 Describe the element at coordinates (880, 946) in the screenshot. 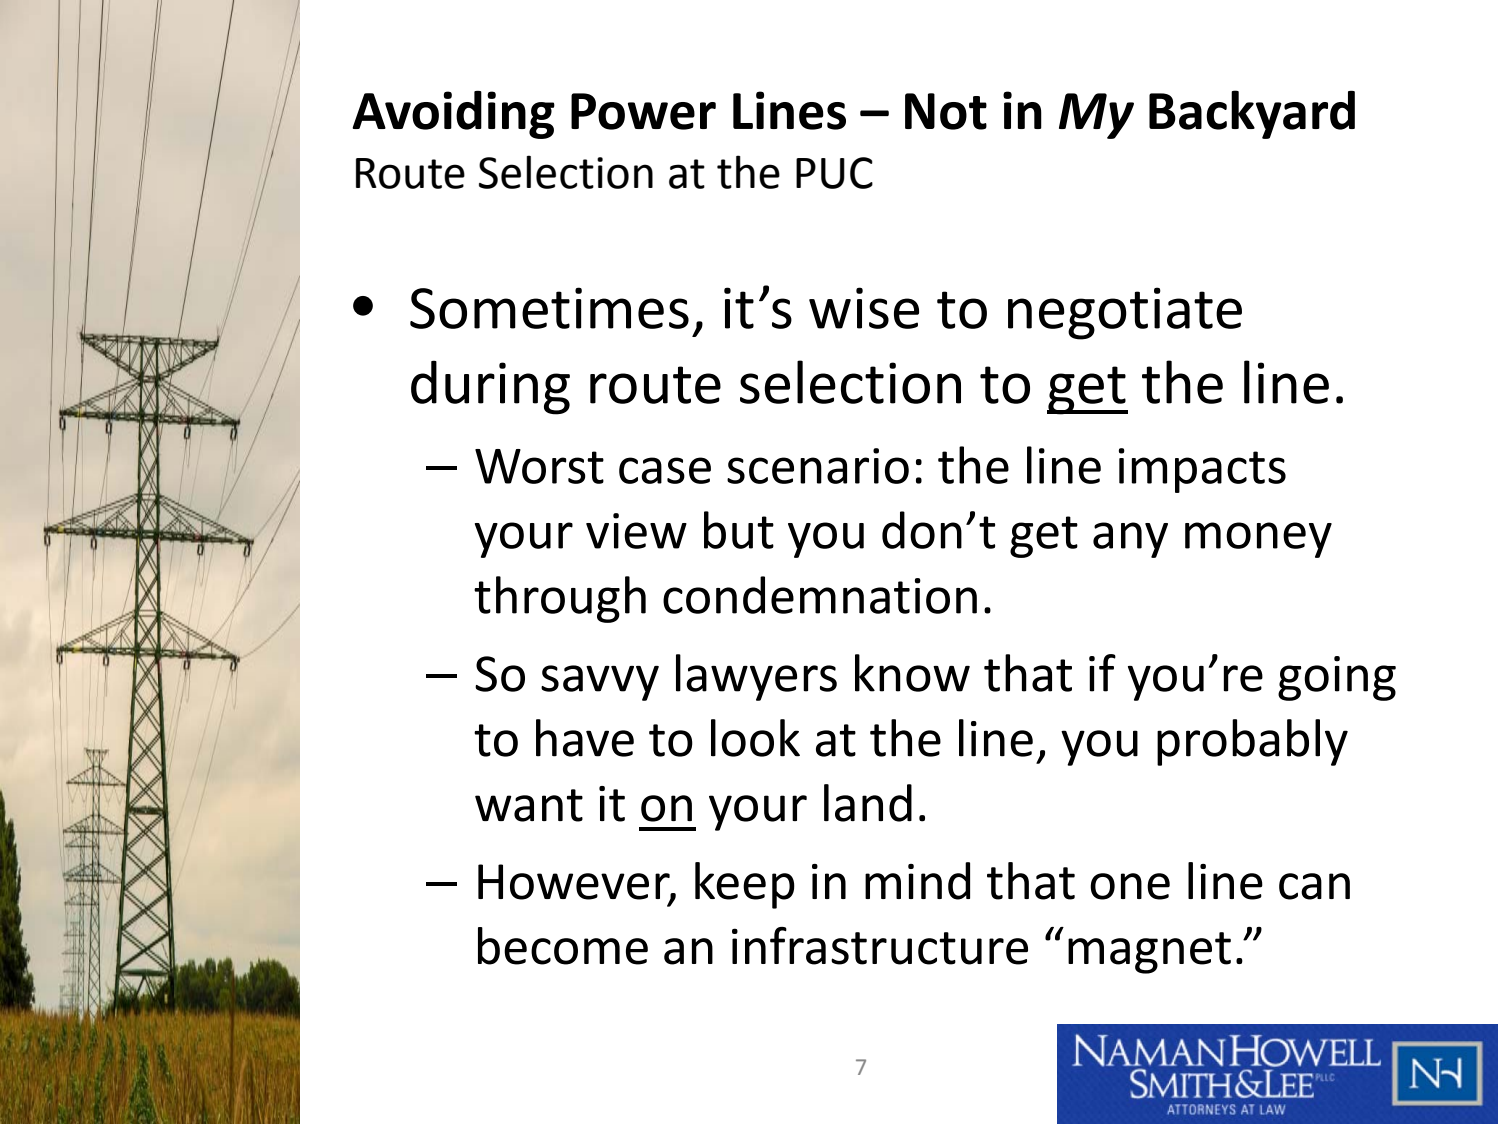

I see `infrastructure` at that location.
